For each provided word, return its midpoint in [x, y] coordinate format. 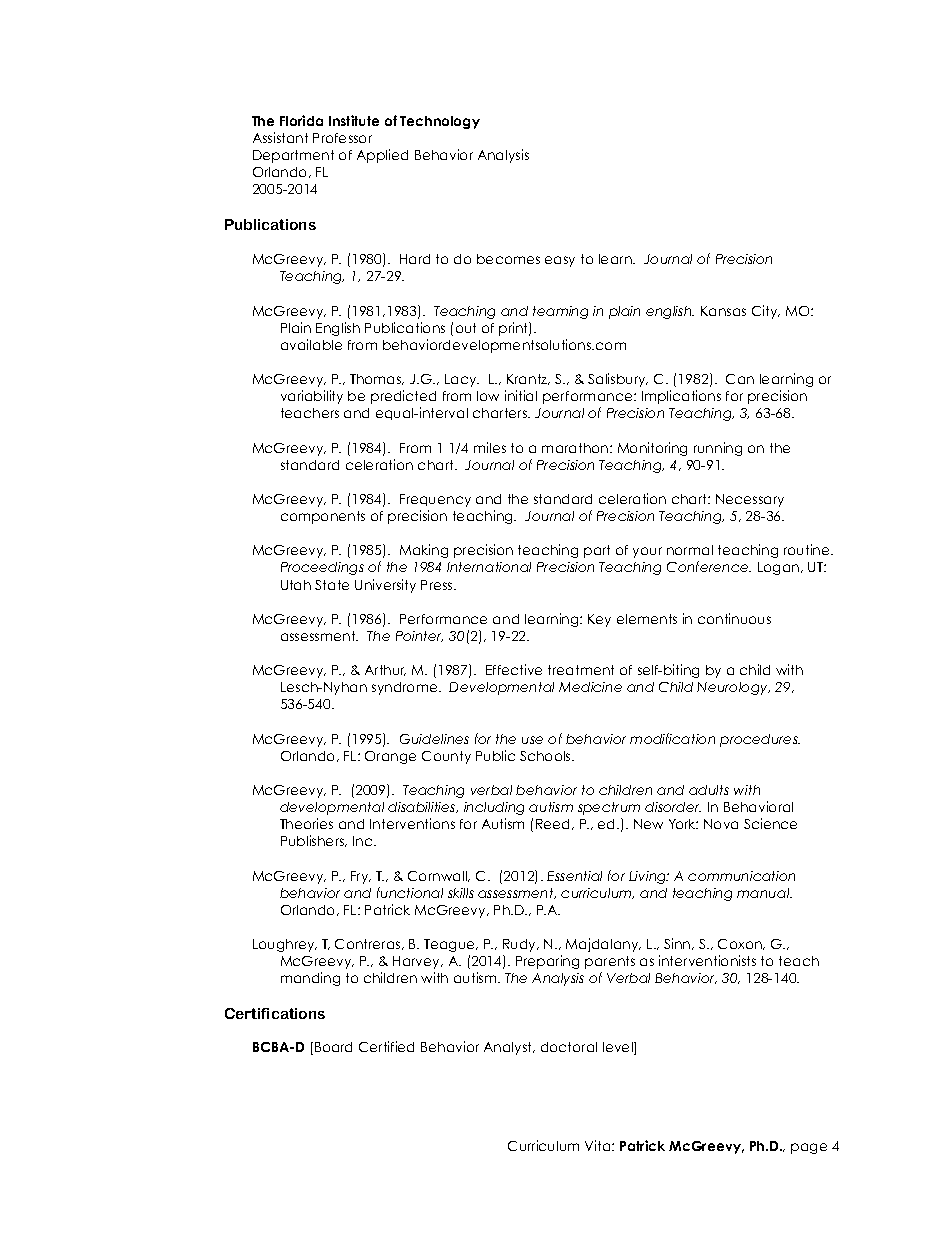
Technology [440, 122]
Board [333, 1047]
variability [312, 397]
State [332, 585]
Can [740, 379]
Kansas [723, 311]
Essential [574, 876]
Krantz [528, 379]
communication [741, 876]
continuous [734, 618]
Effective [514, 669]
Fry [361, 877]
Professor [342, 138]
